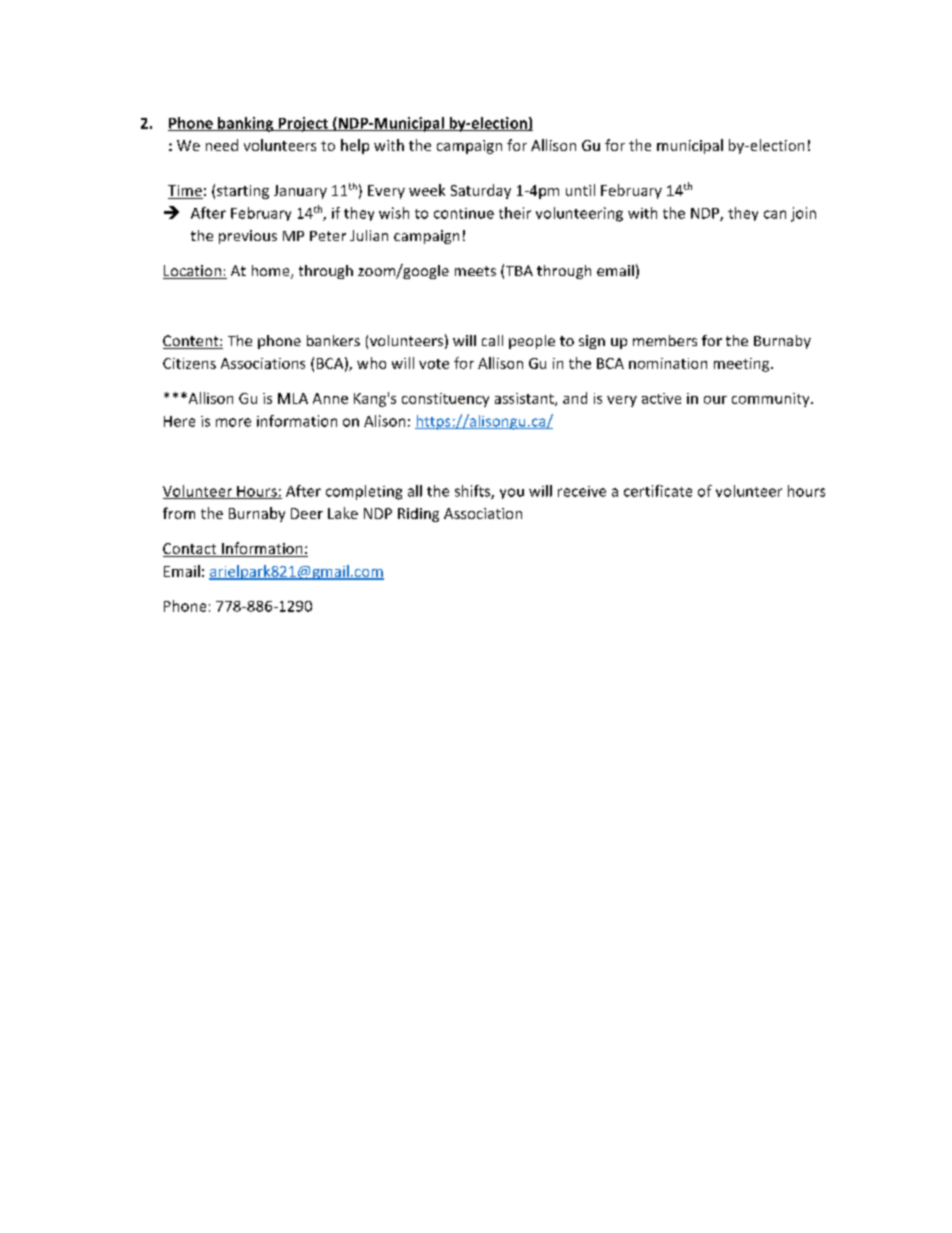  Describe the element at coordinates (658, 491) in the screenshot. I see `certificate` at that location.
